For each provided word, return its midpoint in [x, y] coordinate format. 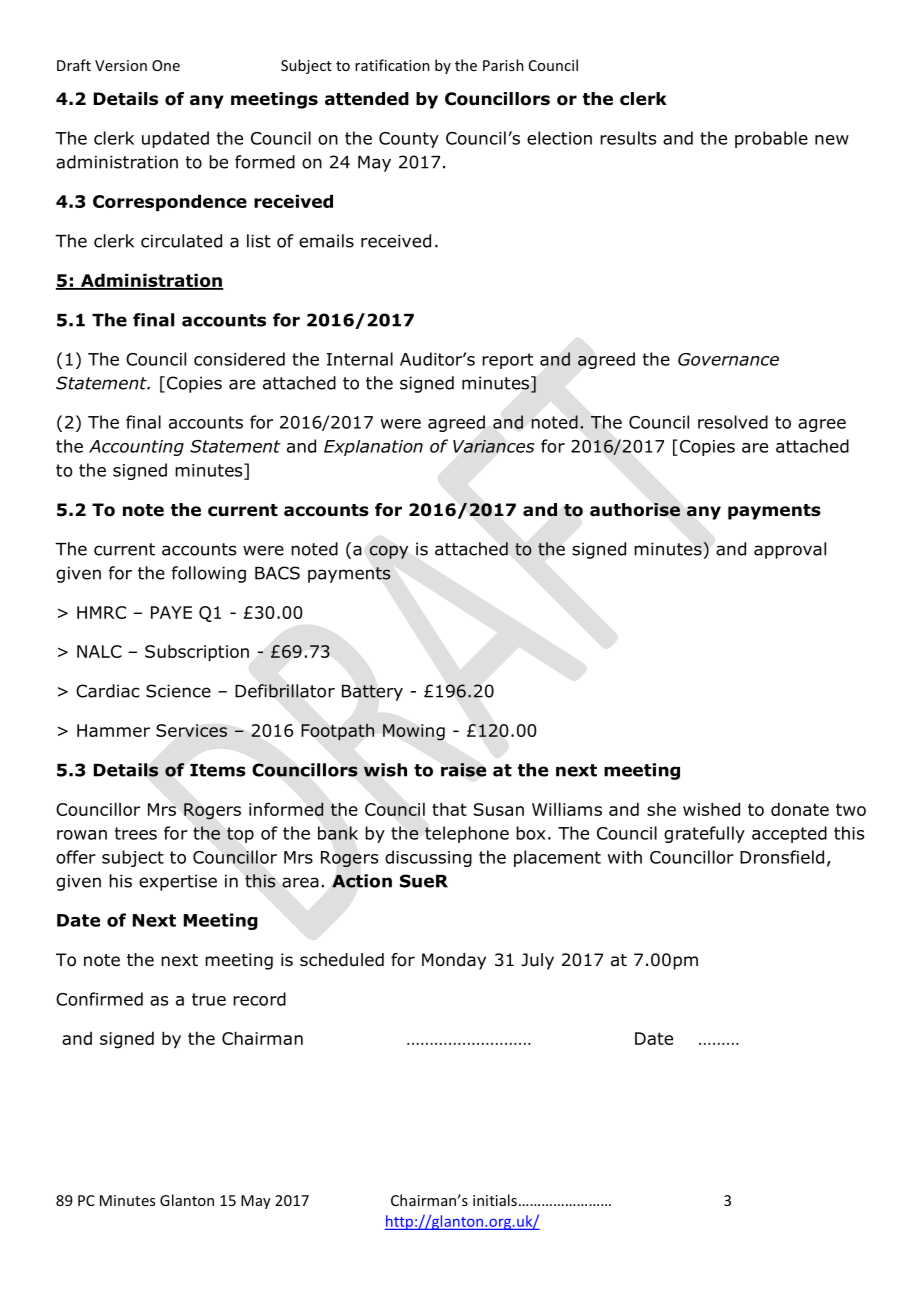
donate [800, 809]
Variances [494, 446]
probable [771, 139]
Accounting [136, 448]
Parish [503, 65]
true [209, 999]
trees [136, 833]
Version [121, 65]
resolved [733, 422]
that [449, 809]
